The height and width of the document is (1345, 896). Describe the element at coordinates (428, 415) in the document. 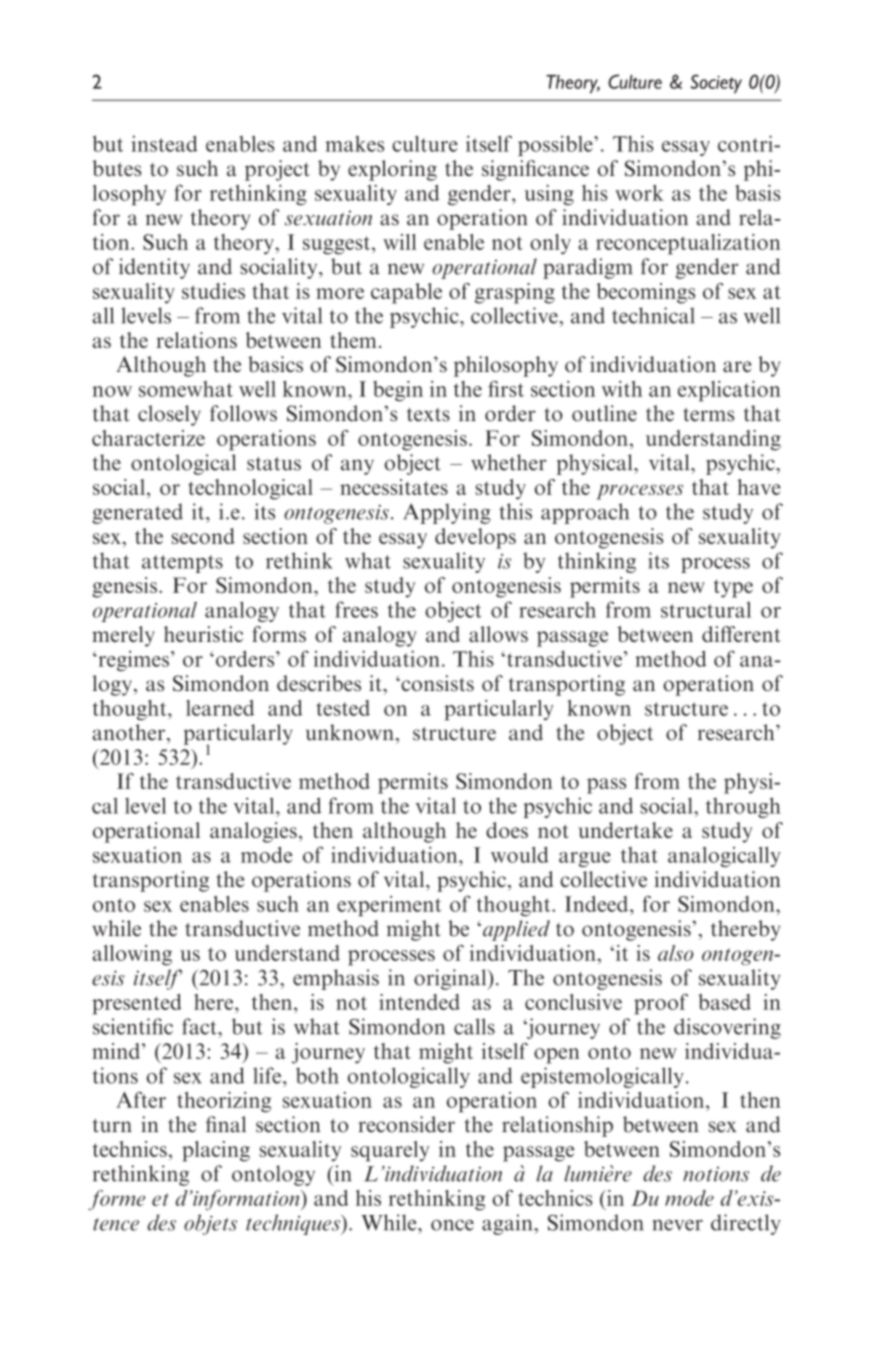

I see `texts` at that location.
